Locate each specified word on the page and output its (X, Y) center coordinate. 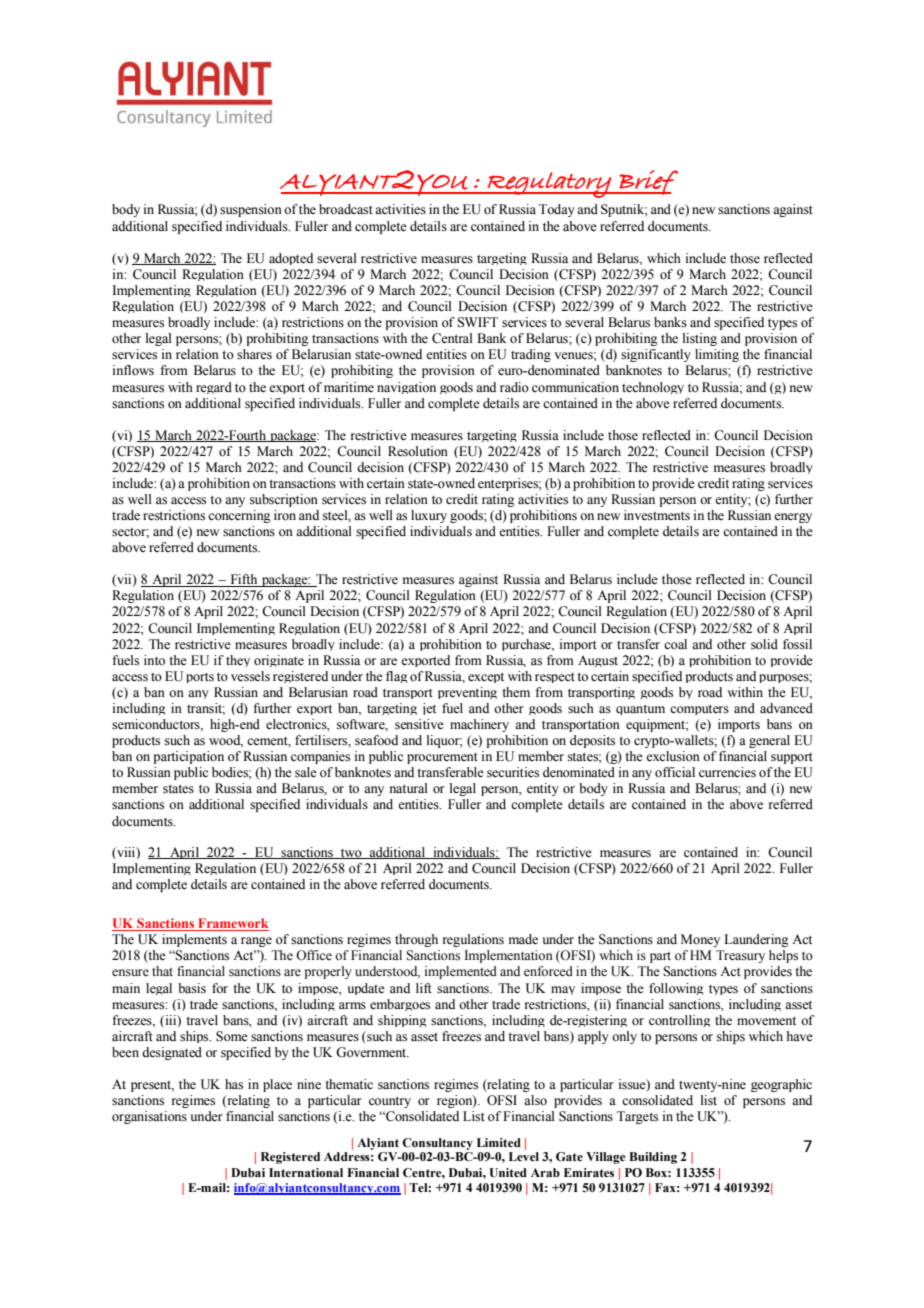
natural (409, 788)
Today (557, 210)
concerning (239, 516)
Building (653, 1158)
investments (657, 515)
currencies (727, 772)
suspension (251, 210)
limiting (717, 355)
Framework (232, 924)
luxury (429, 516)
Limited (499, 1142)
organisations (149, 1117)
